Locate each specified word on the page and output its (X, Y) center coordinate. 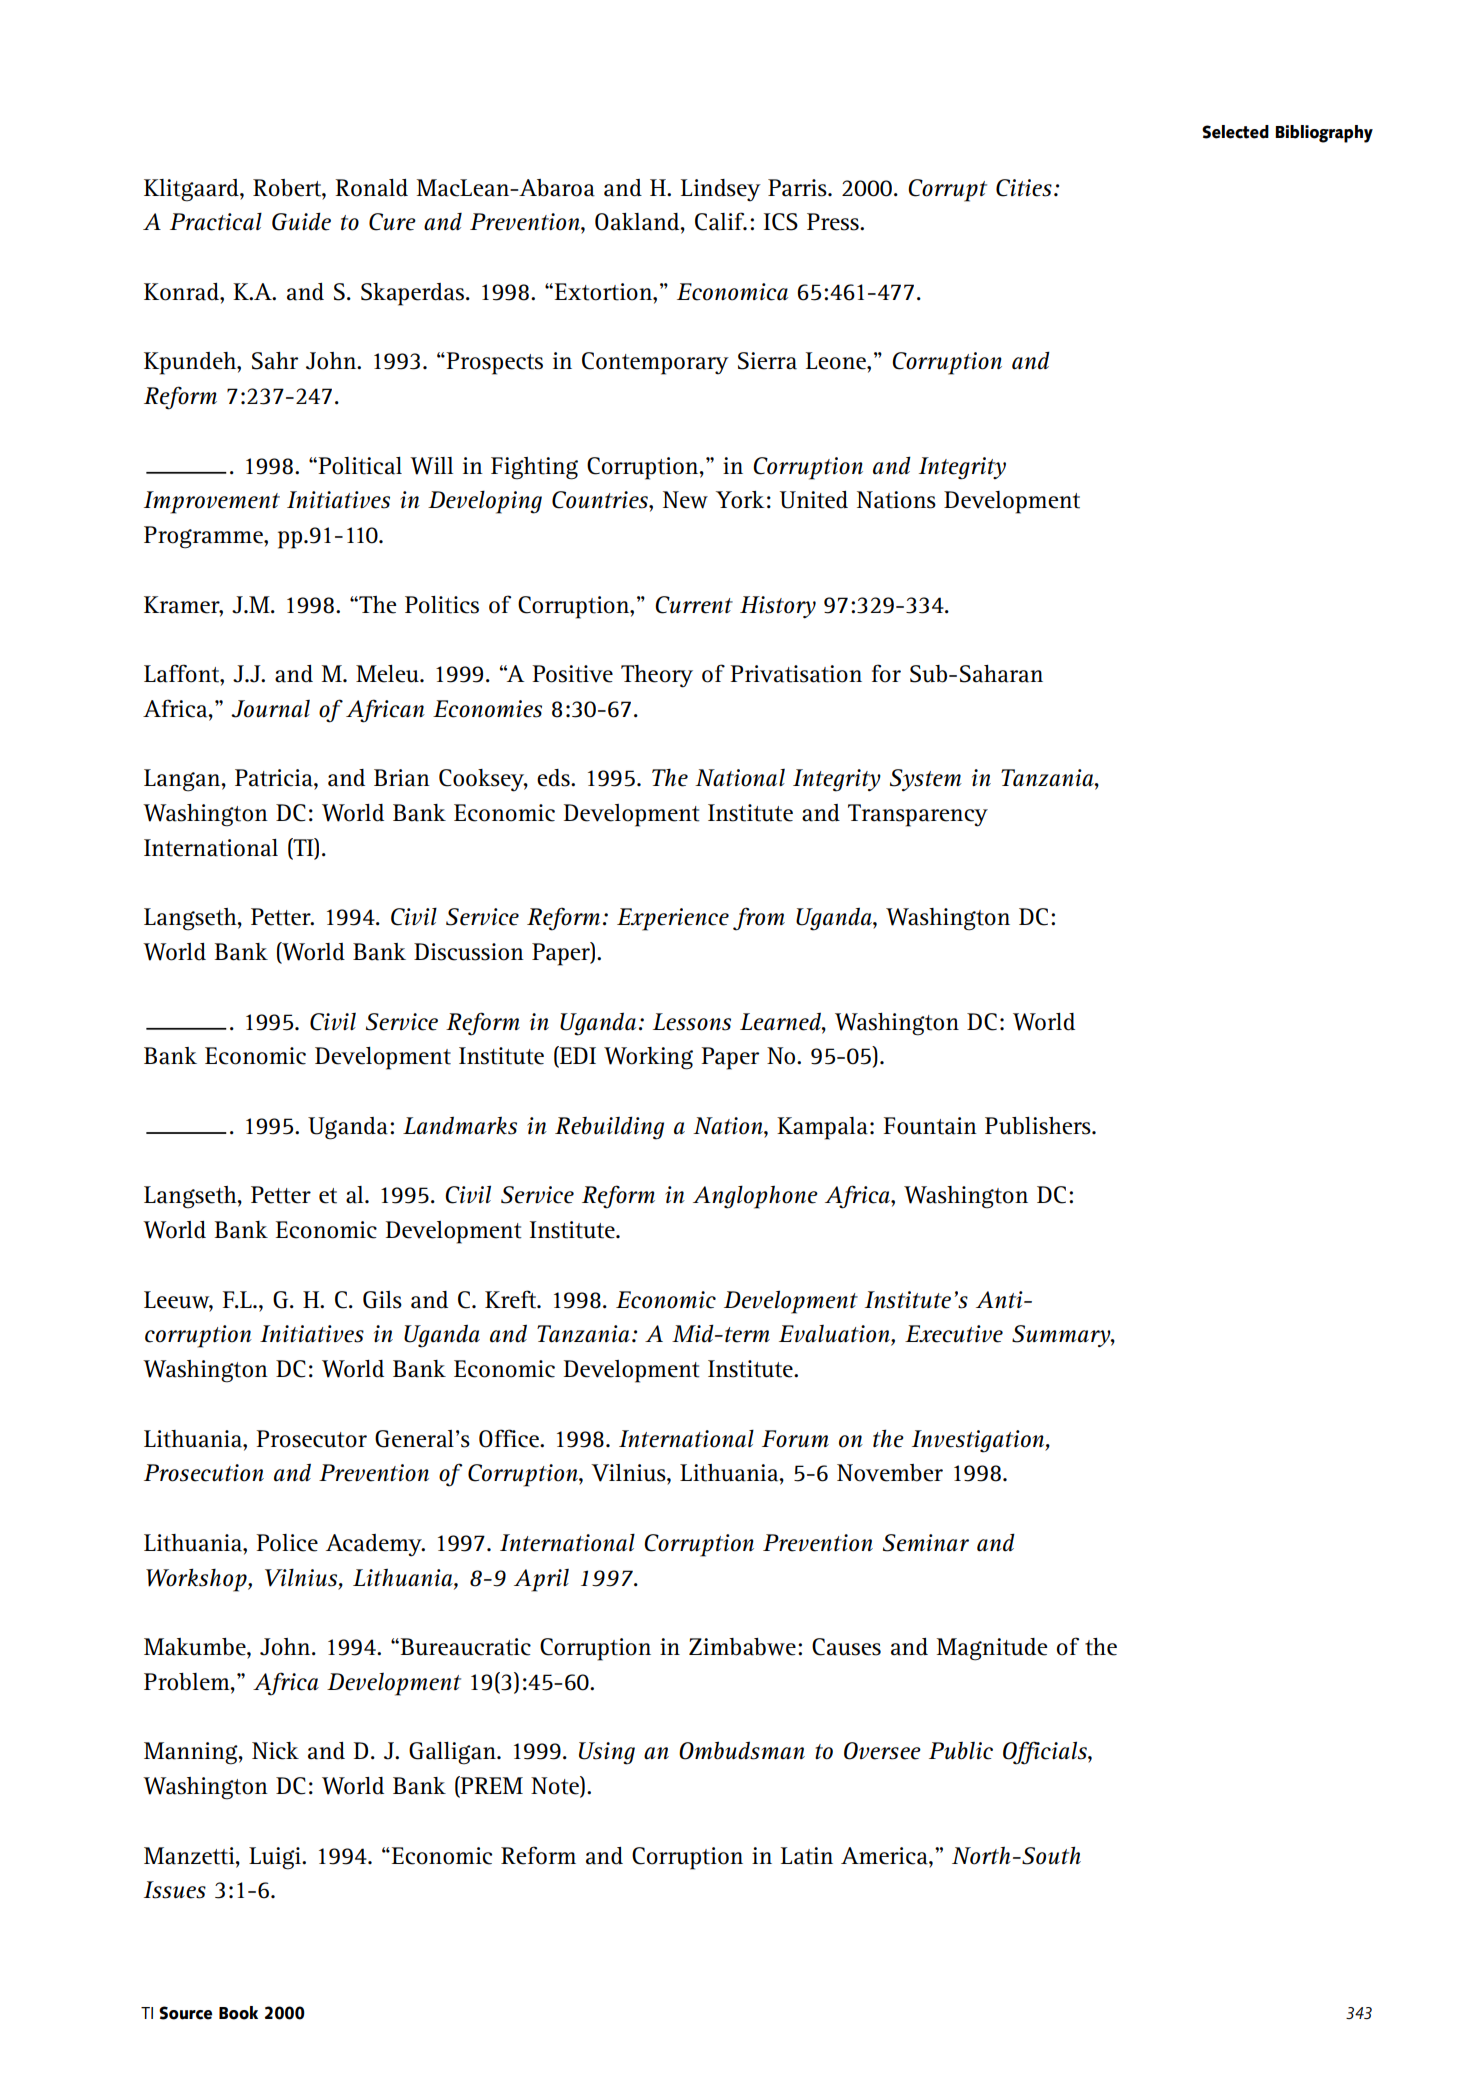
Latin (807, 1856)
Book (238, 2013)
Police (287, 1543)
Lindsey (721, 190)
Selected (1235, 132)
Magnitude (992, 1649)
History (778, 607)
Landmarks (460, 1126)
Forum (795, 1439)
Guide (301, 221)
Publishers (1039, 1126)
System (926, 780)
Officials (1046, 1753)
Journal (270, 709)
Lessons (692, 1022)
